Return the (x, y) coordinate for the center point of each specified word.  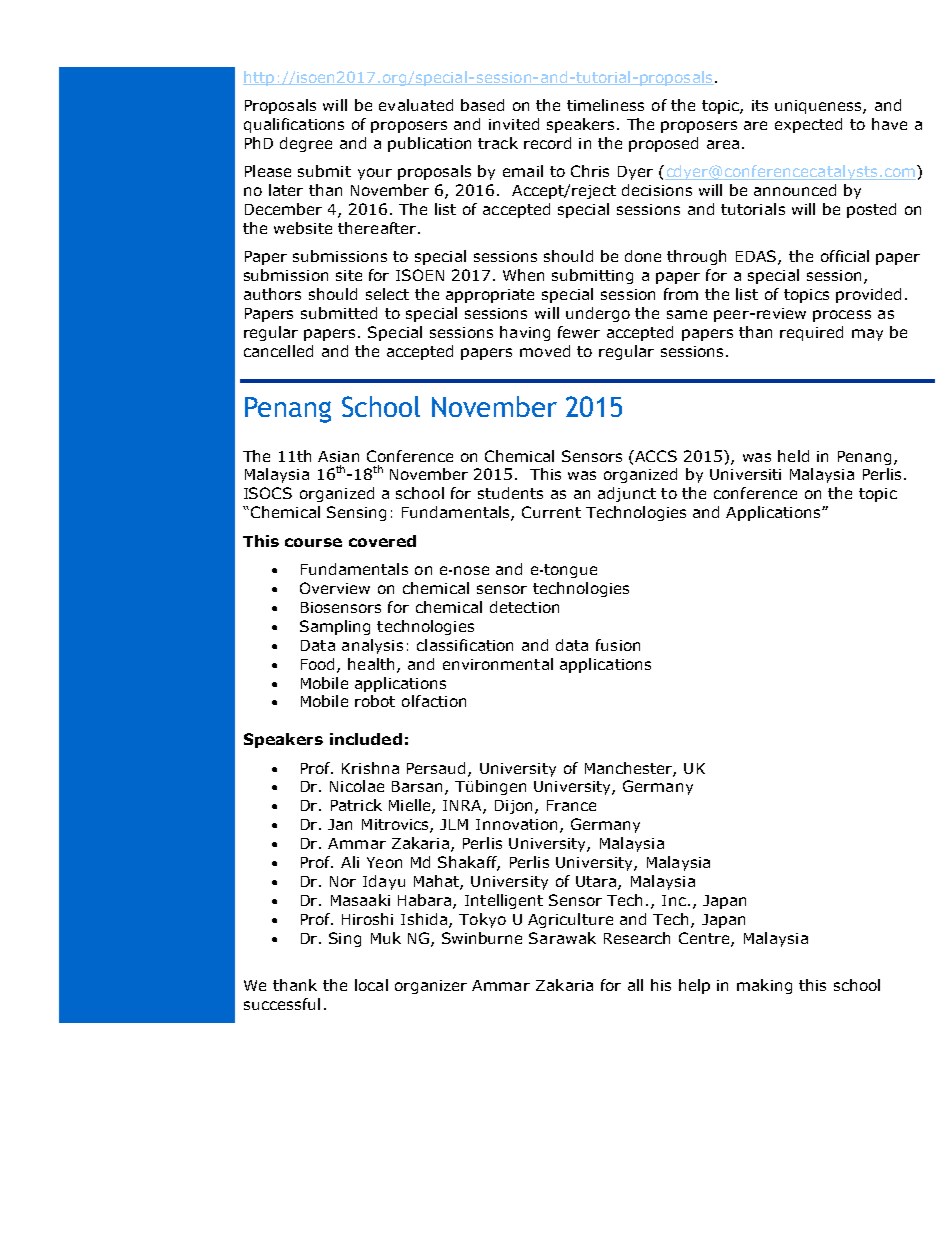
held (793, 456)
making (764, 986)
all (635, 985)
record (547, 143)
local (371, 985)
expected (808, 125)
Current (551, 512)
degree (306, 144)
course (313, 542)
